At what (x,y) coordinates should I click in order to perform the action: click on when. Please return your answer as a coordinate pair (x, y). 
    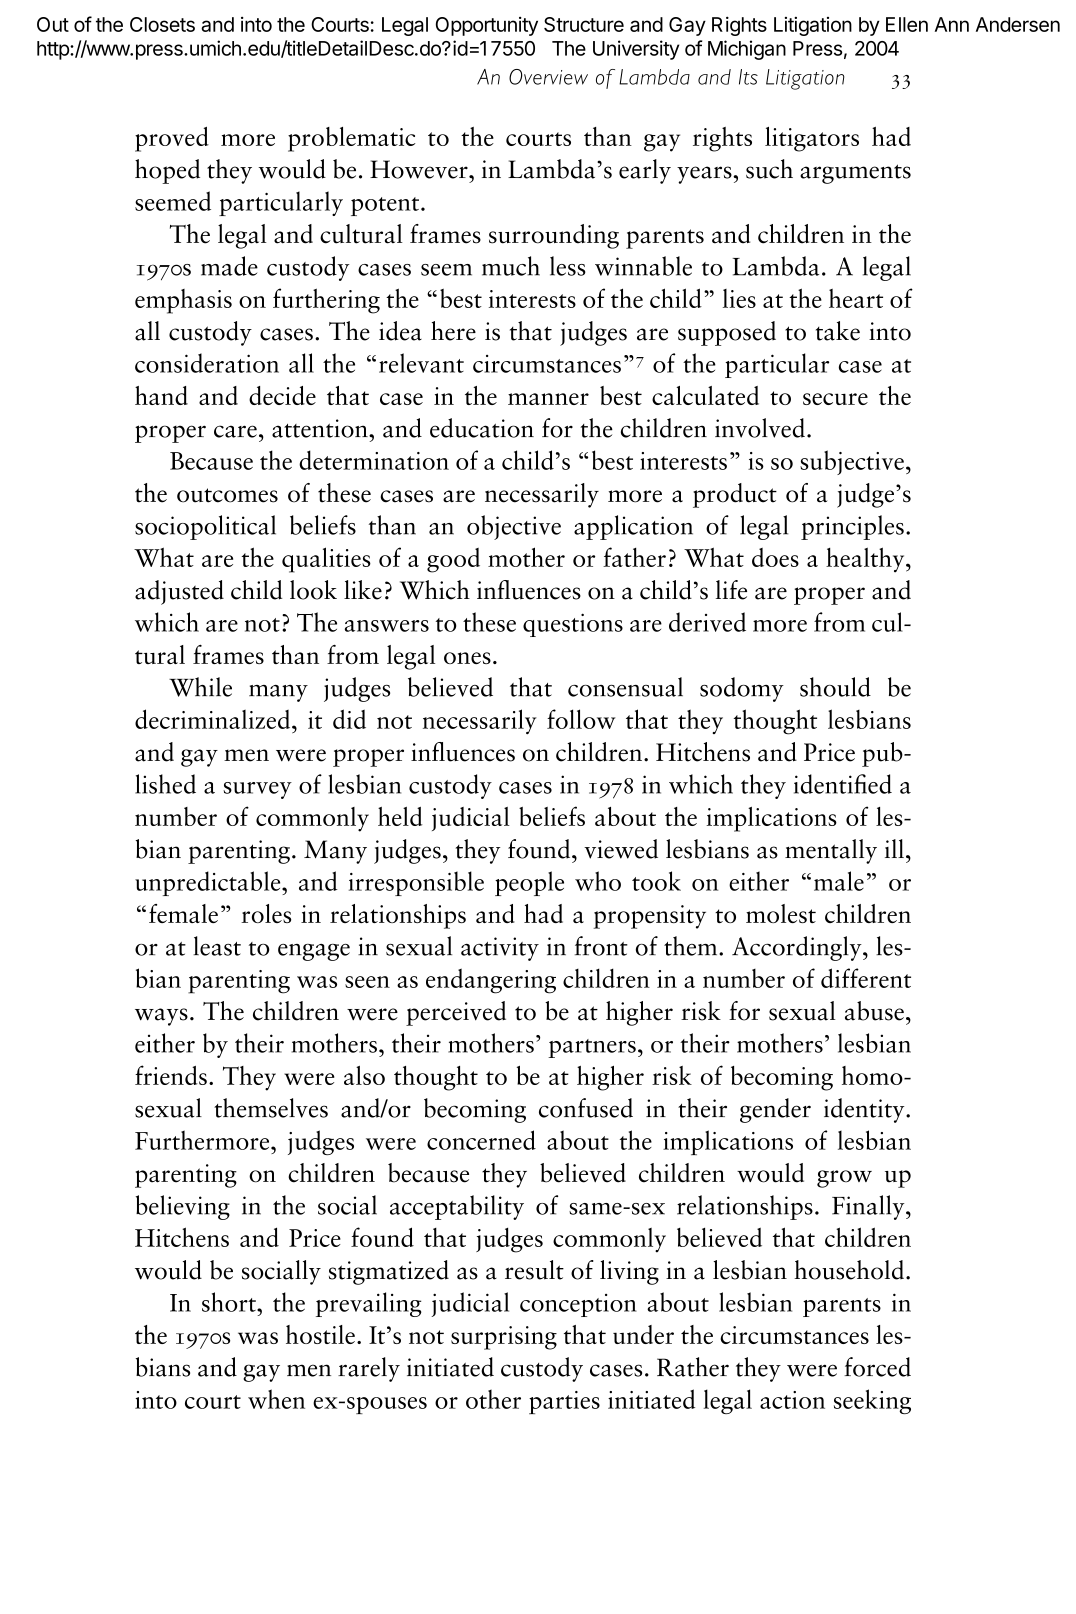
    Looking at the image, I should click on (276, 1399).
